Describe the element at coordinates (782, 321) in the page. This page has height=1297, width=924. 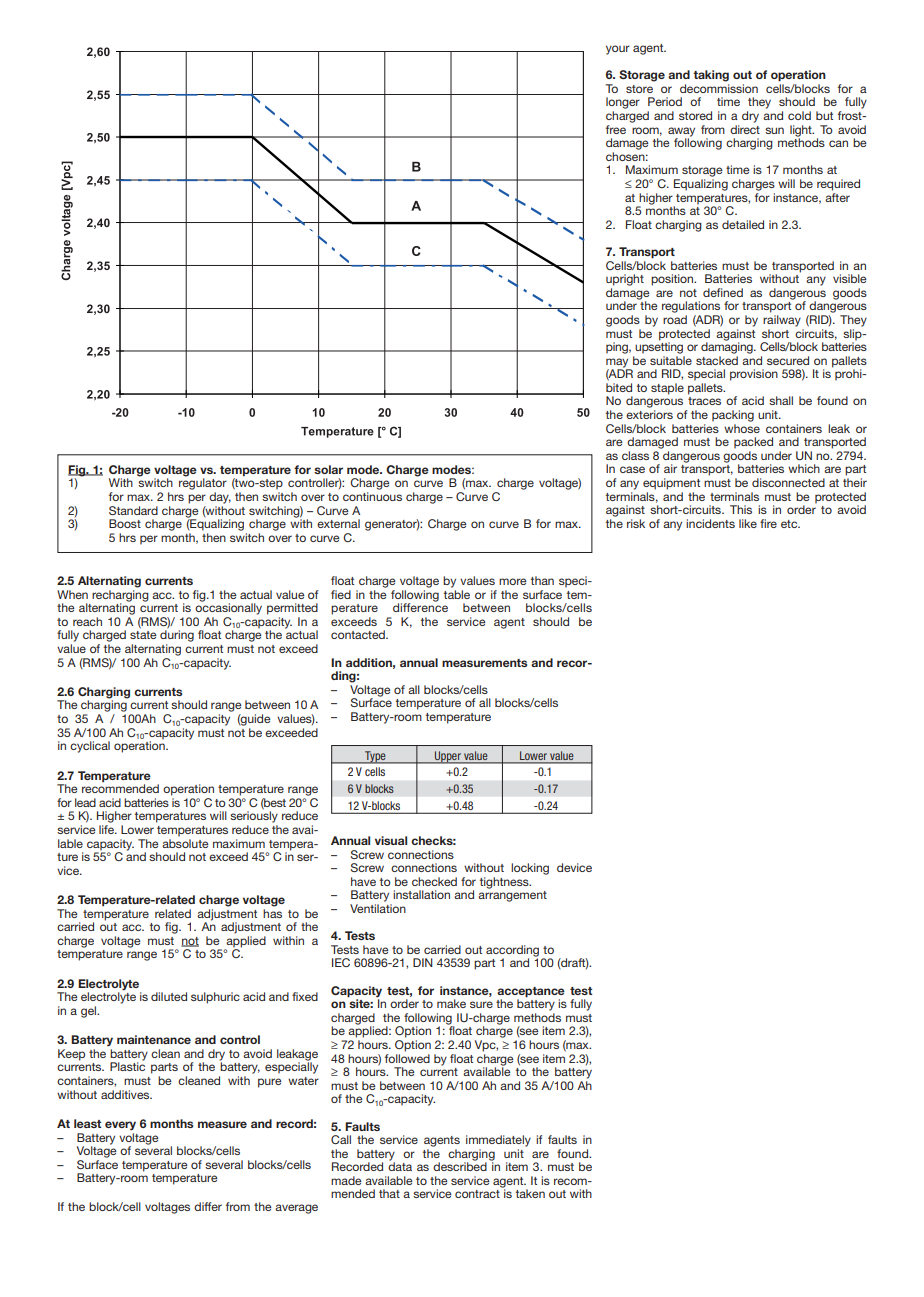
I see `railway` at that location.
